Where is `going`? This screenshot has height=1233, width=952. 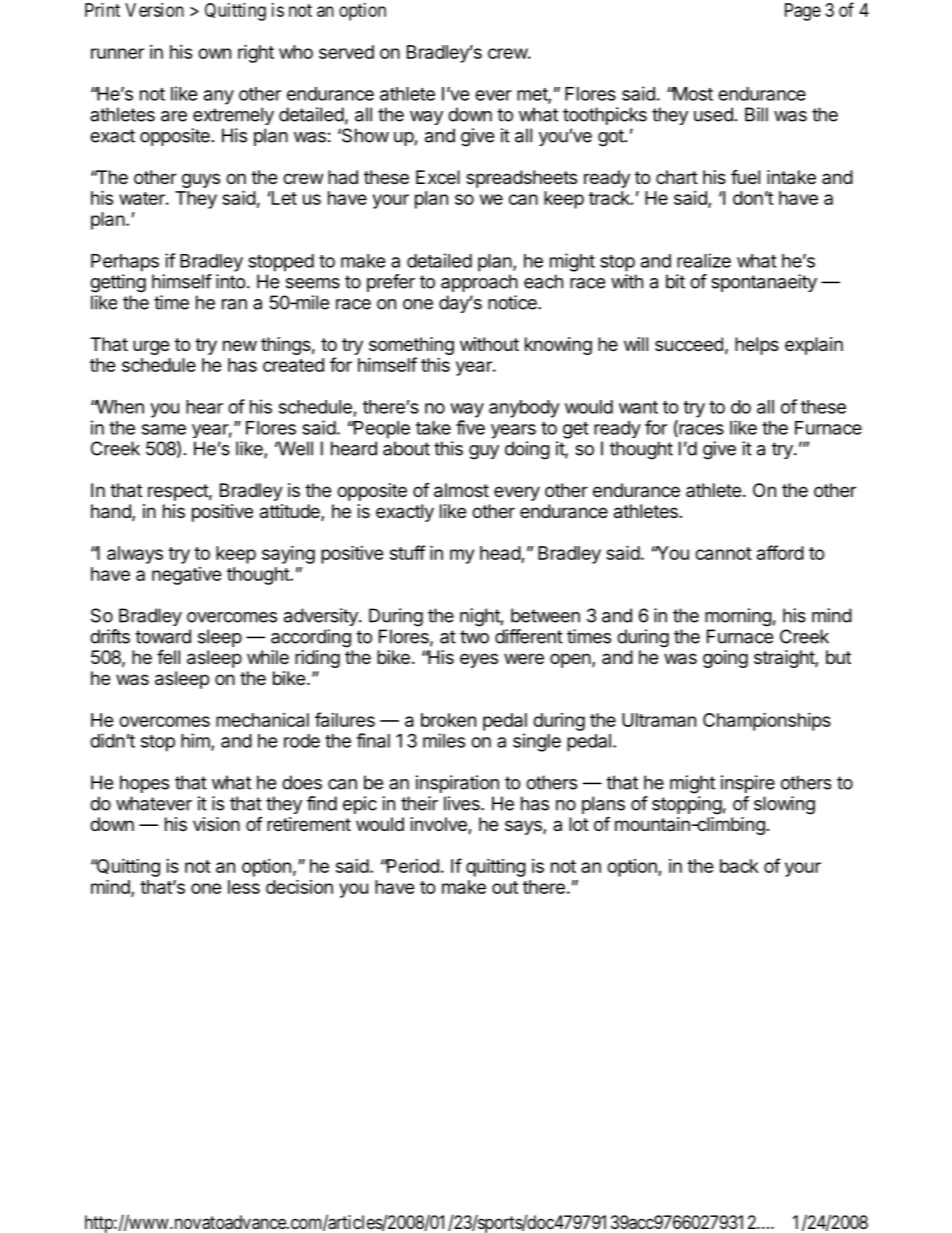
going is located at coordinates (725, 659).
